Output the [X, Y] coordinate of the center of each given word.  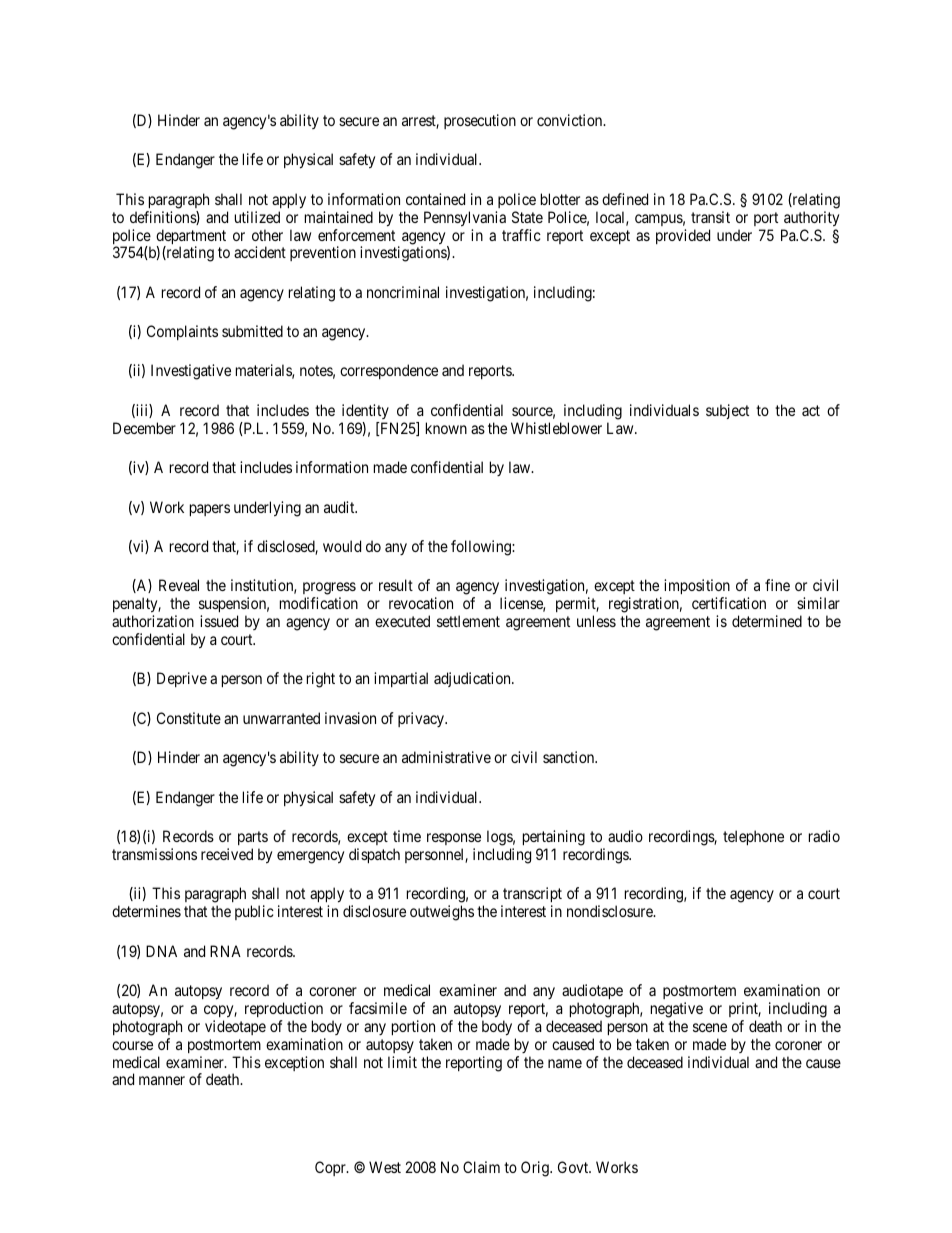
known [446, 428]
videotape [235, 1027]
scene [710, 1027]
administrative [446, 757]
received [227, 854]
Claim [481, 1167]
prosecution [480, 121]
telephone [753, 837]
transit [710, 217]
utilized [257, 217]
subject [727, 411]
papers [210, 510]
